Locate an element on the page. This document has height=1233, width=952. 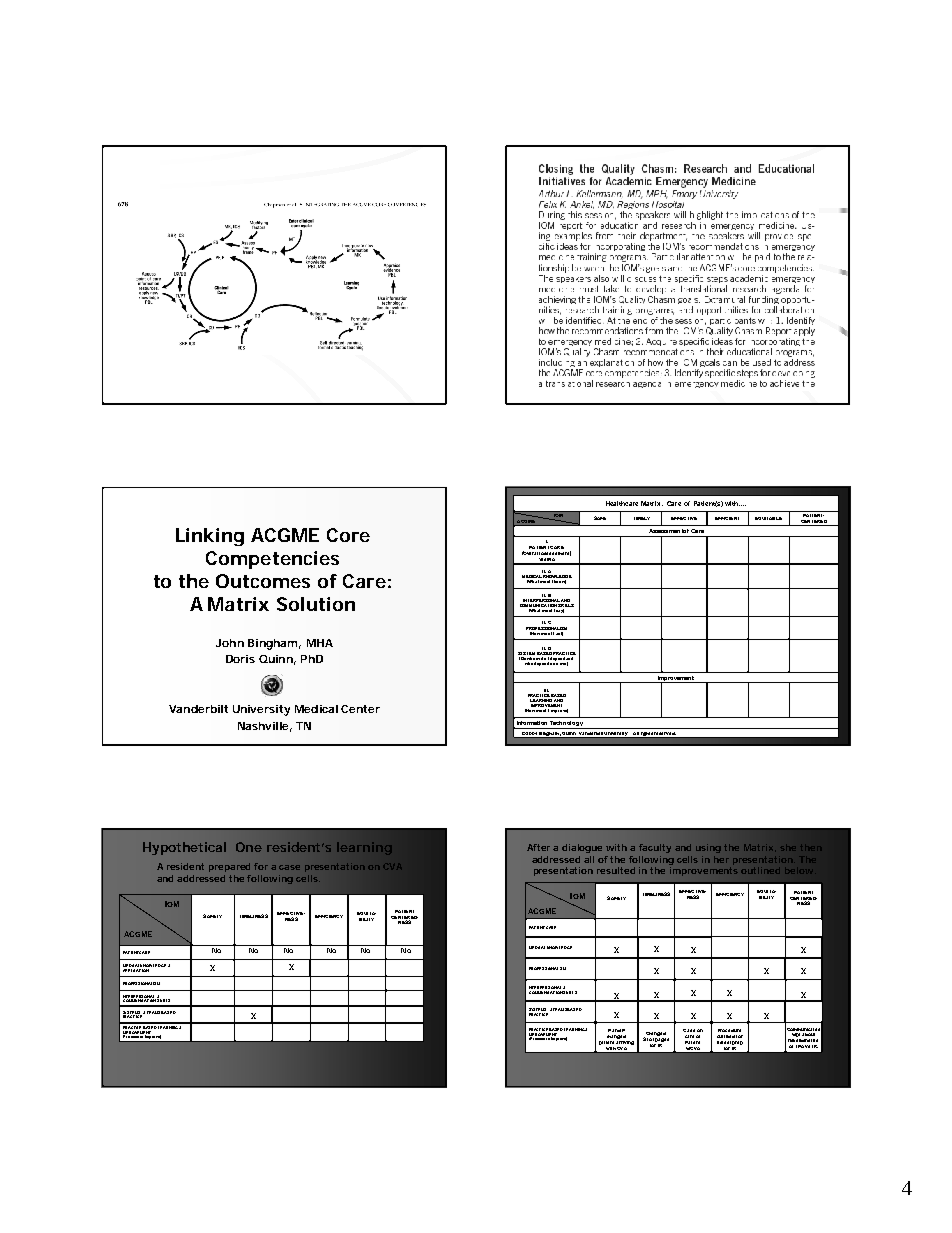
TIMELY is located at coordinates (642, 518).
